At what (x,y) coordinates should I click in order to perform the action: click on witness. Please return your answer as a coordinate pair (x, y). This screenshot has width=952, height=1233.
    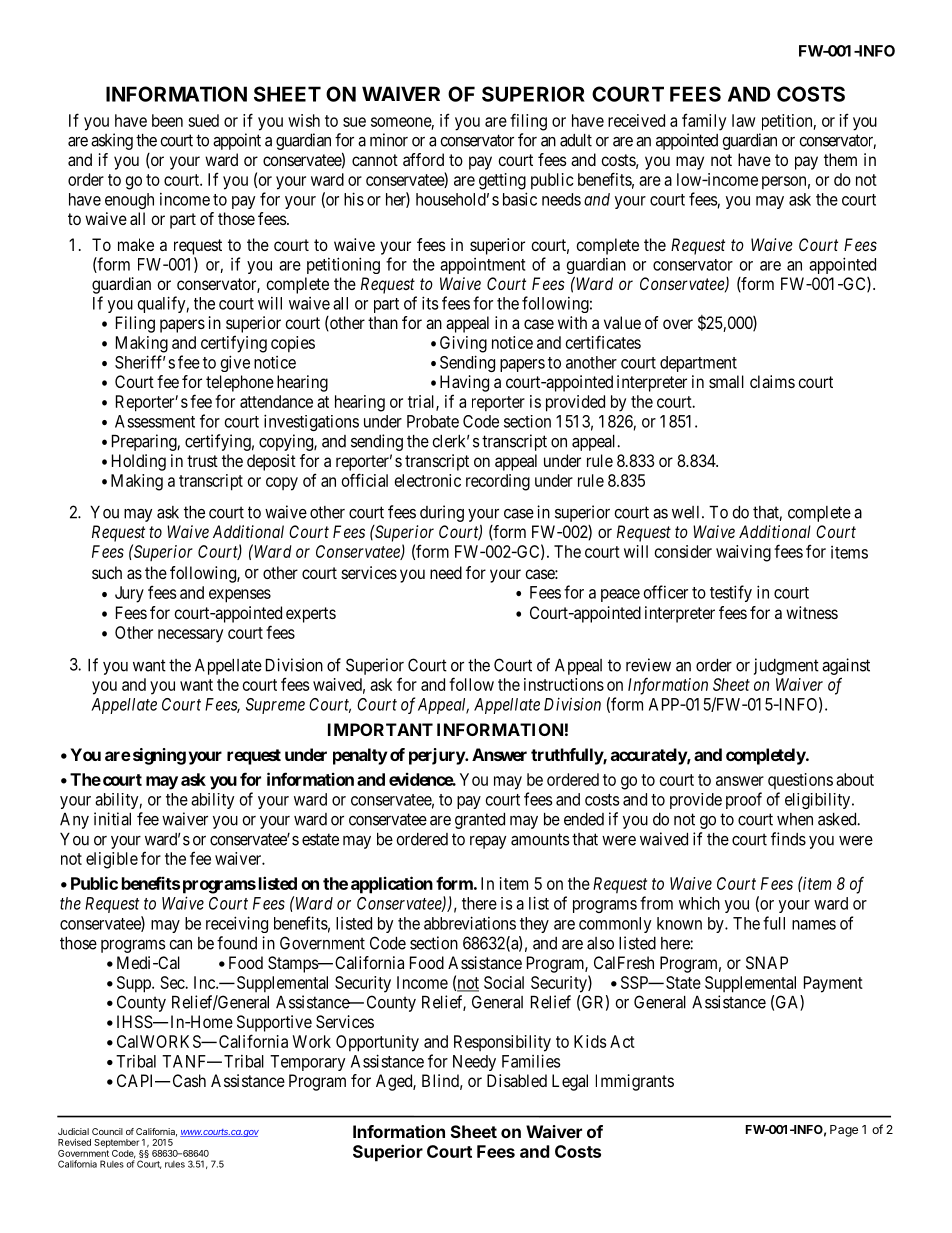
    Looking at the image, I should click on (812, 612).
